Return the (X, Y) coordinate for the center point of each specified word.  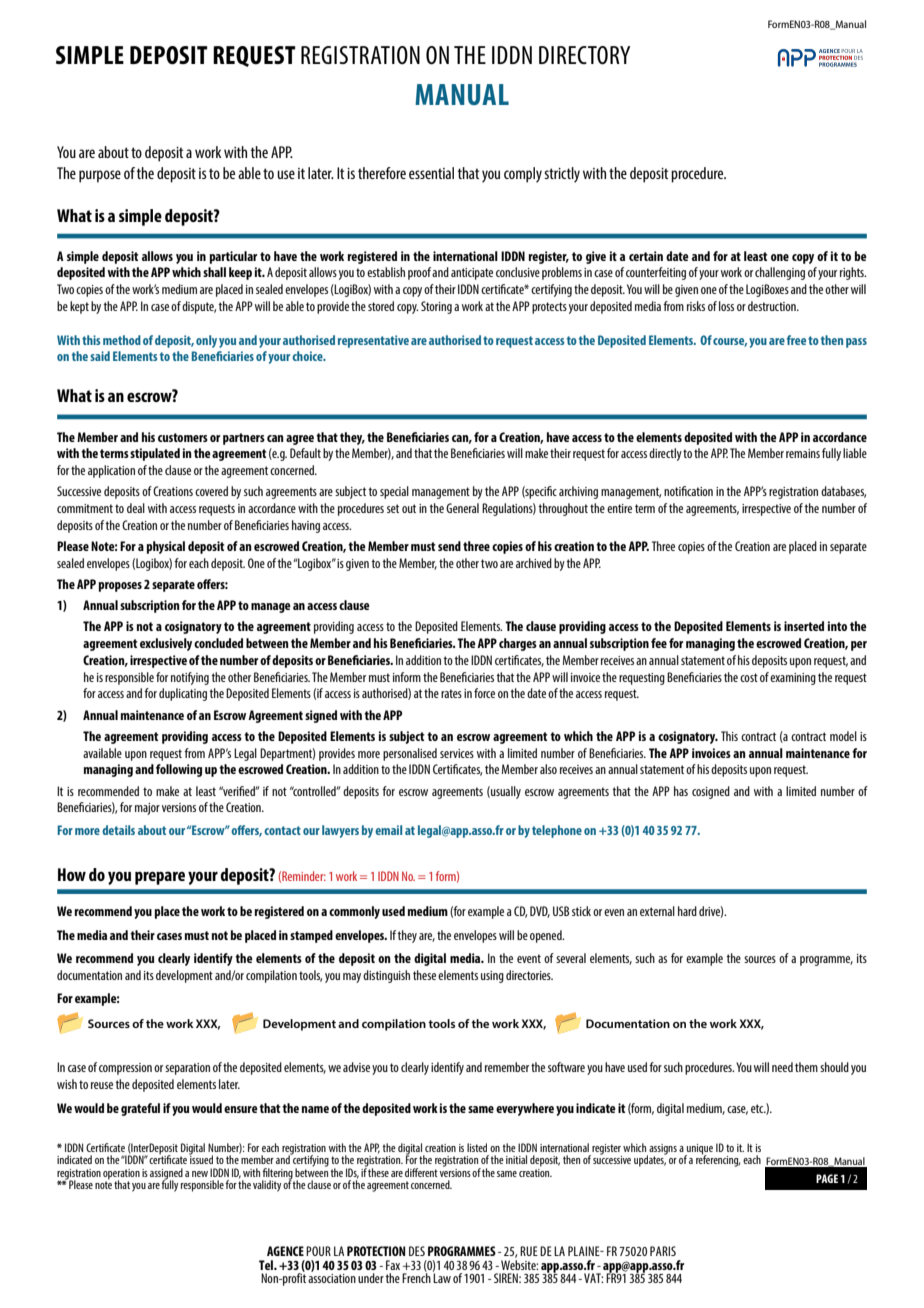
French (416, 1277)
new (200, 1174)
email (388, 830)
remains (803, 453)
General (462, 508)
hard (687, 911)
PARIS (663, 1251)
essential (431, 173)
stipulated (155, 454)
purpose (100, 176)
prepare (160, 878)
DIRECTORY (584, 55)
